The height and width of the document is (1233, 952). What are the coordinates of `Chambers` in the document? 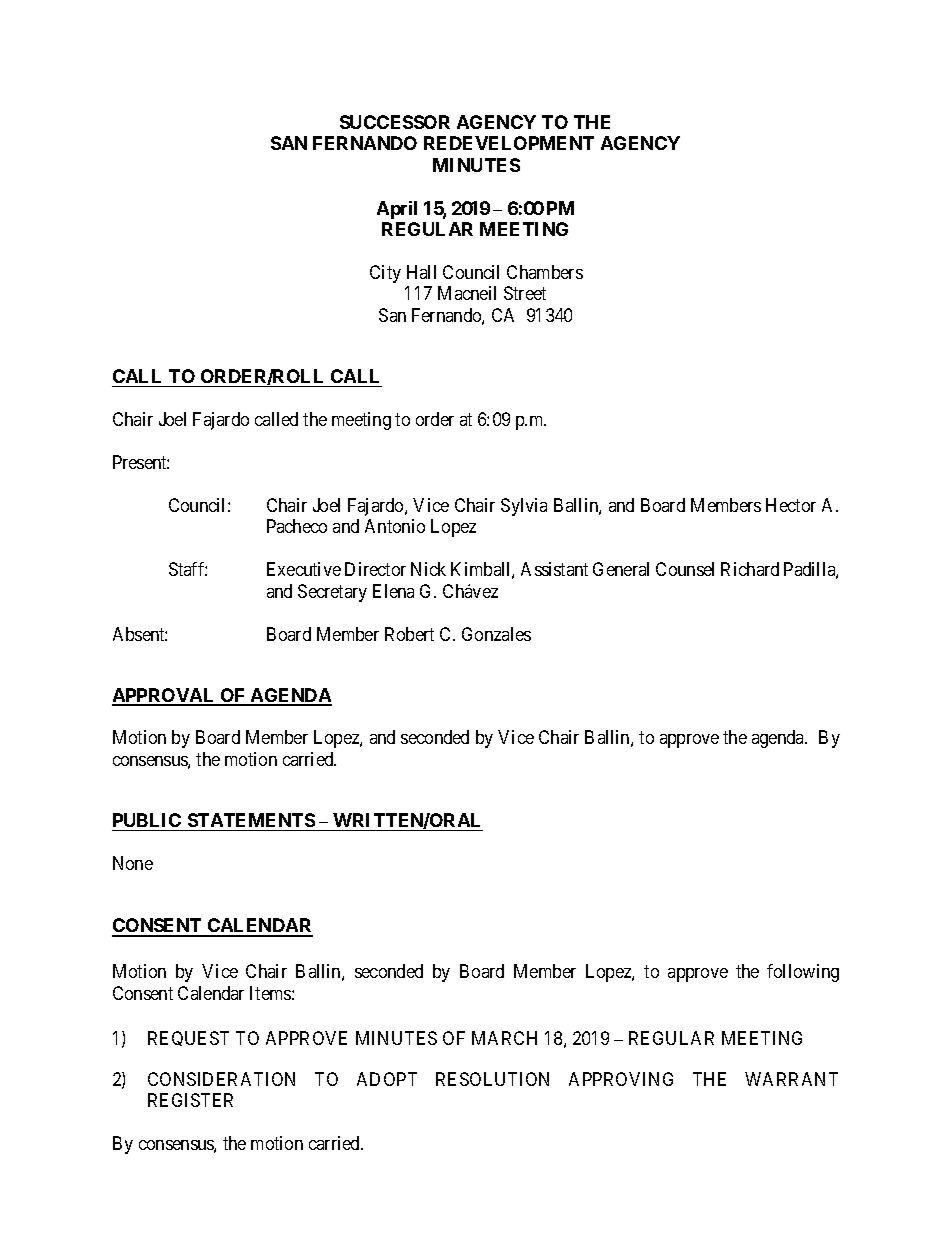 It's located at (545, 272).
